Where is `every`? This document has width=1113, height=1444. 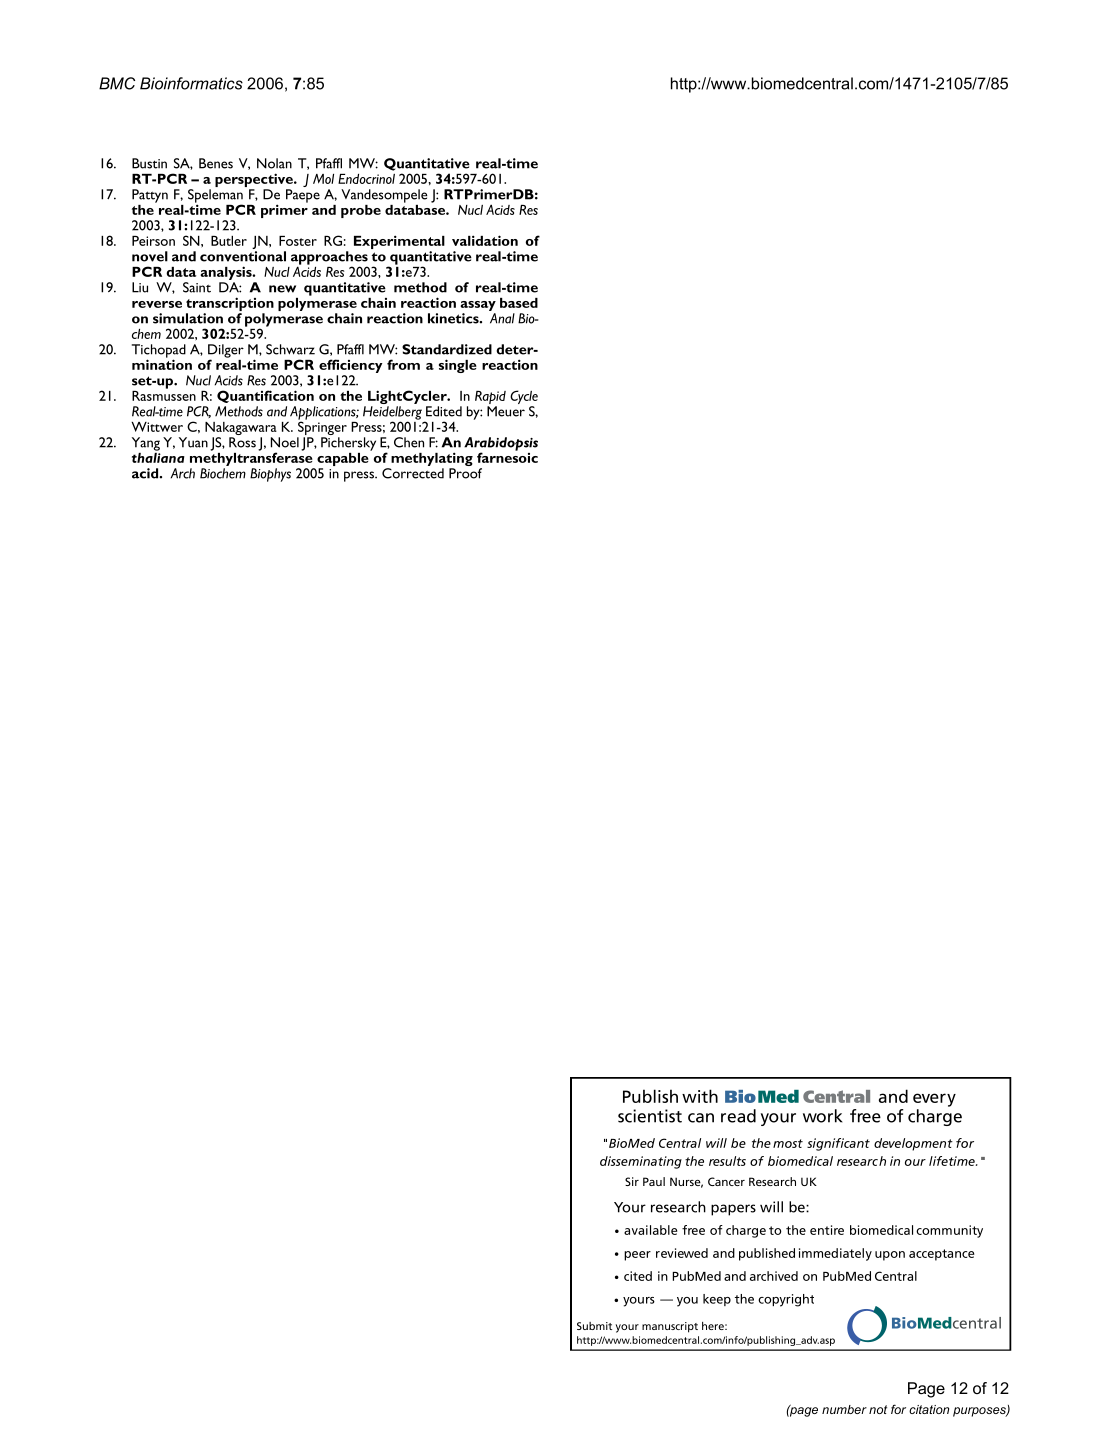
every is located at coordinates (934, 1100).
